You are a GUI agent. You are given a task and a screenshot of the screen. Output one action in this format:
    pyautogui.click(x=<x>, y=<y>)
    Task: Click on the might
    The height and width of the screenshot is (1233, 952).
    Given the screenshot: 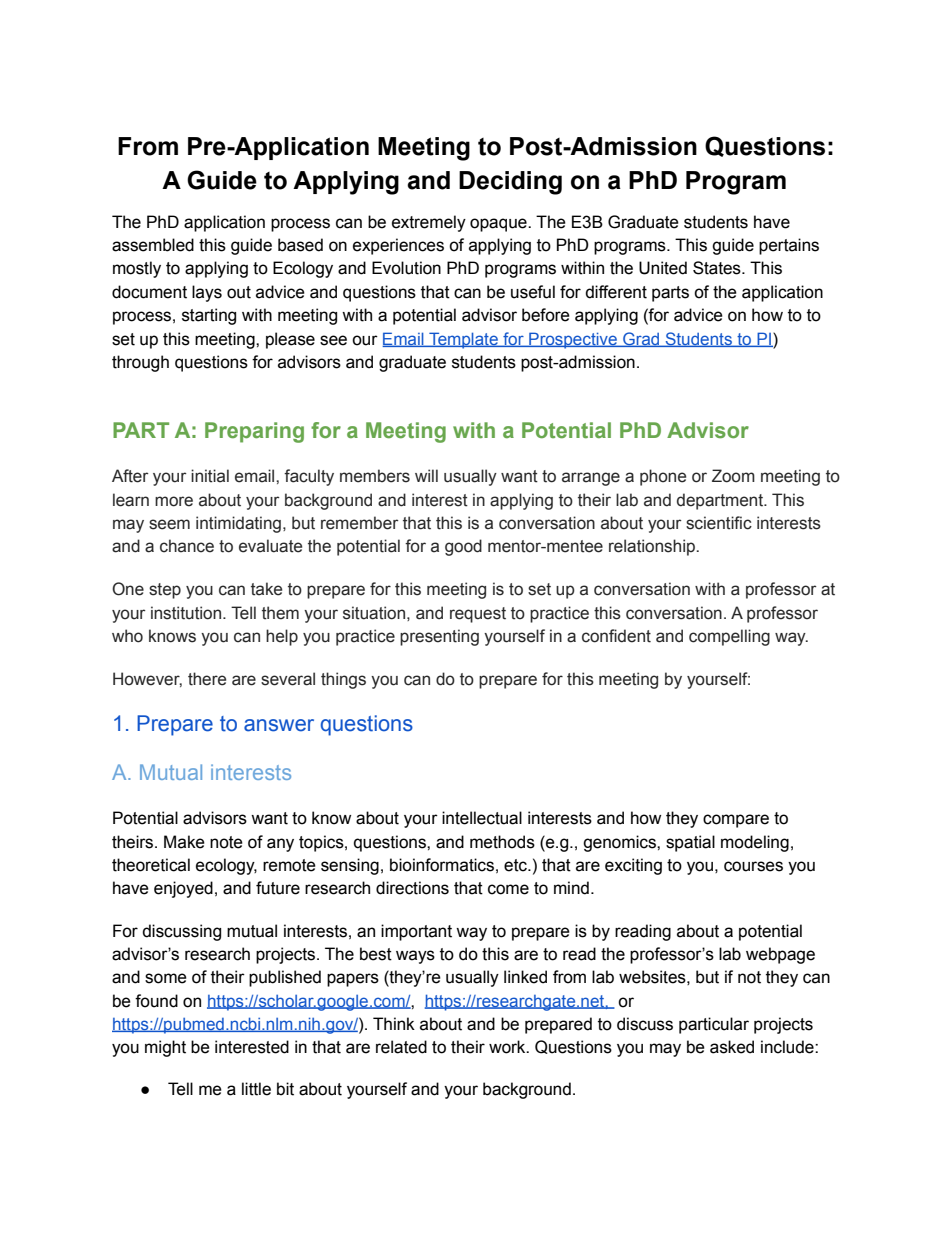 What is the action you would take?
    pyautogui.click(x=165, y=1048)
